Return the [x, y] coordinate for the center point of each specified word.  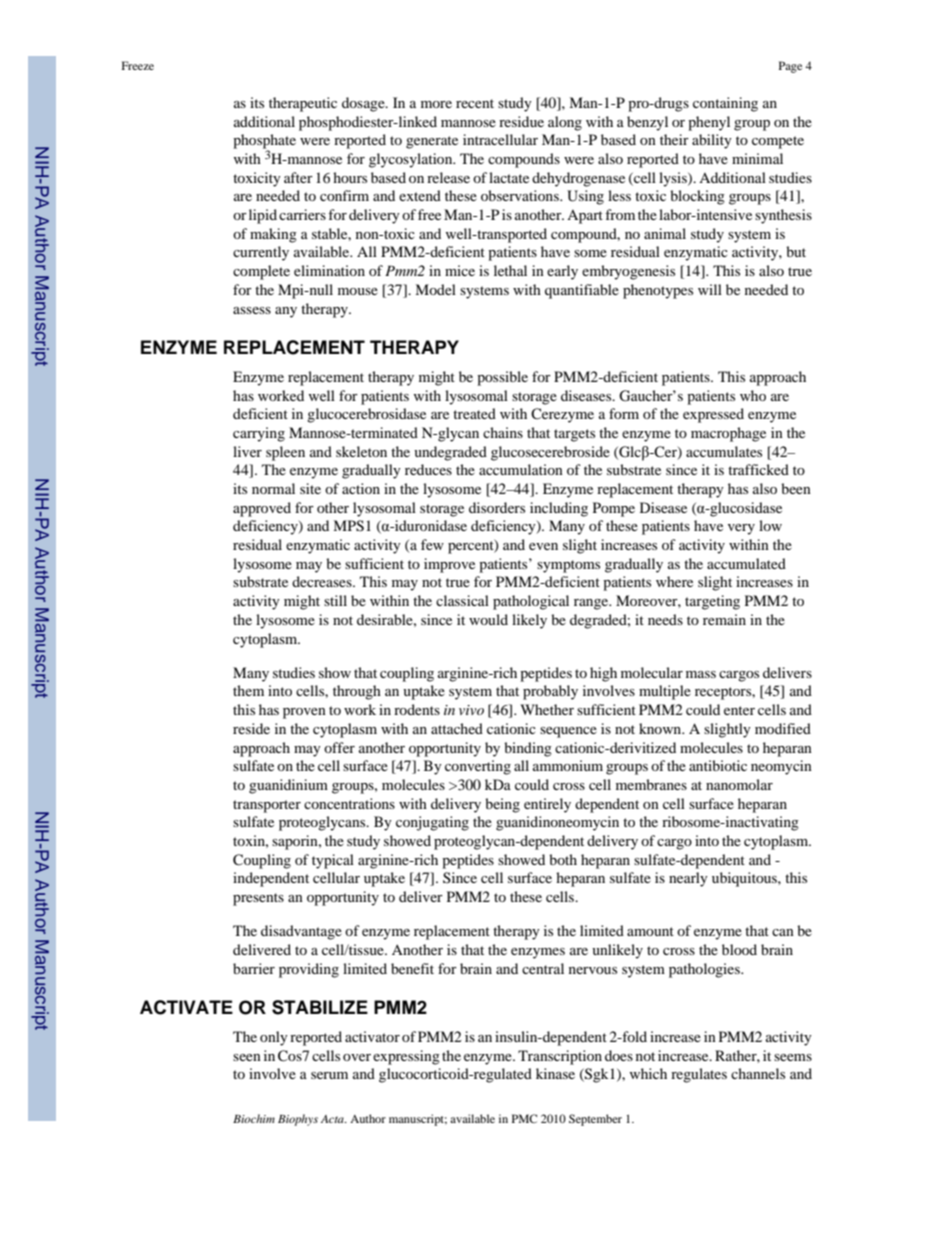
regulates [699, 1075]
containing [725, 104]
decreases [323, 581]
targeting [712, 602]
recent [475, 103]
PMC [524, 1118]
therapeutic [303, 104]
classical [462, 600]
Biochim [254, 1118]
